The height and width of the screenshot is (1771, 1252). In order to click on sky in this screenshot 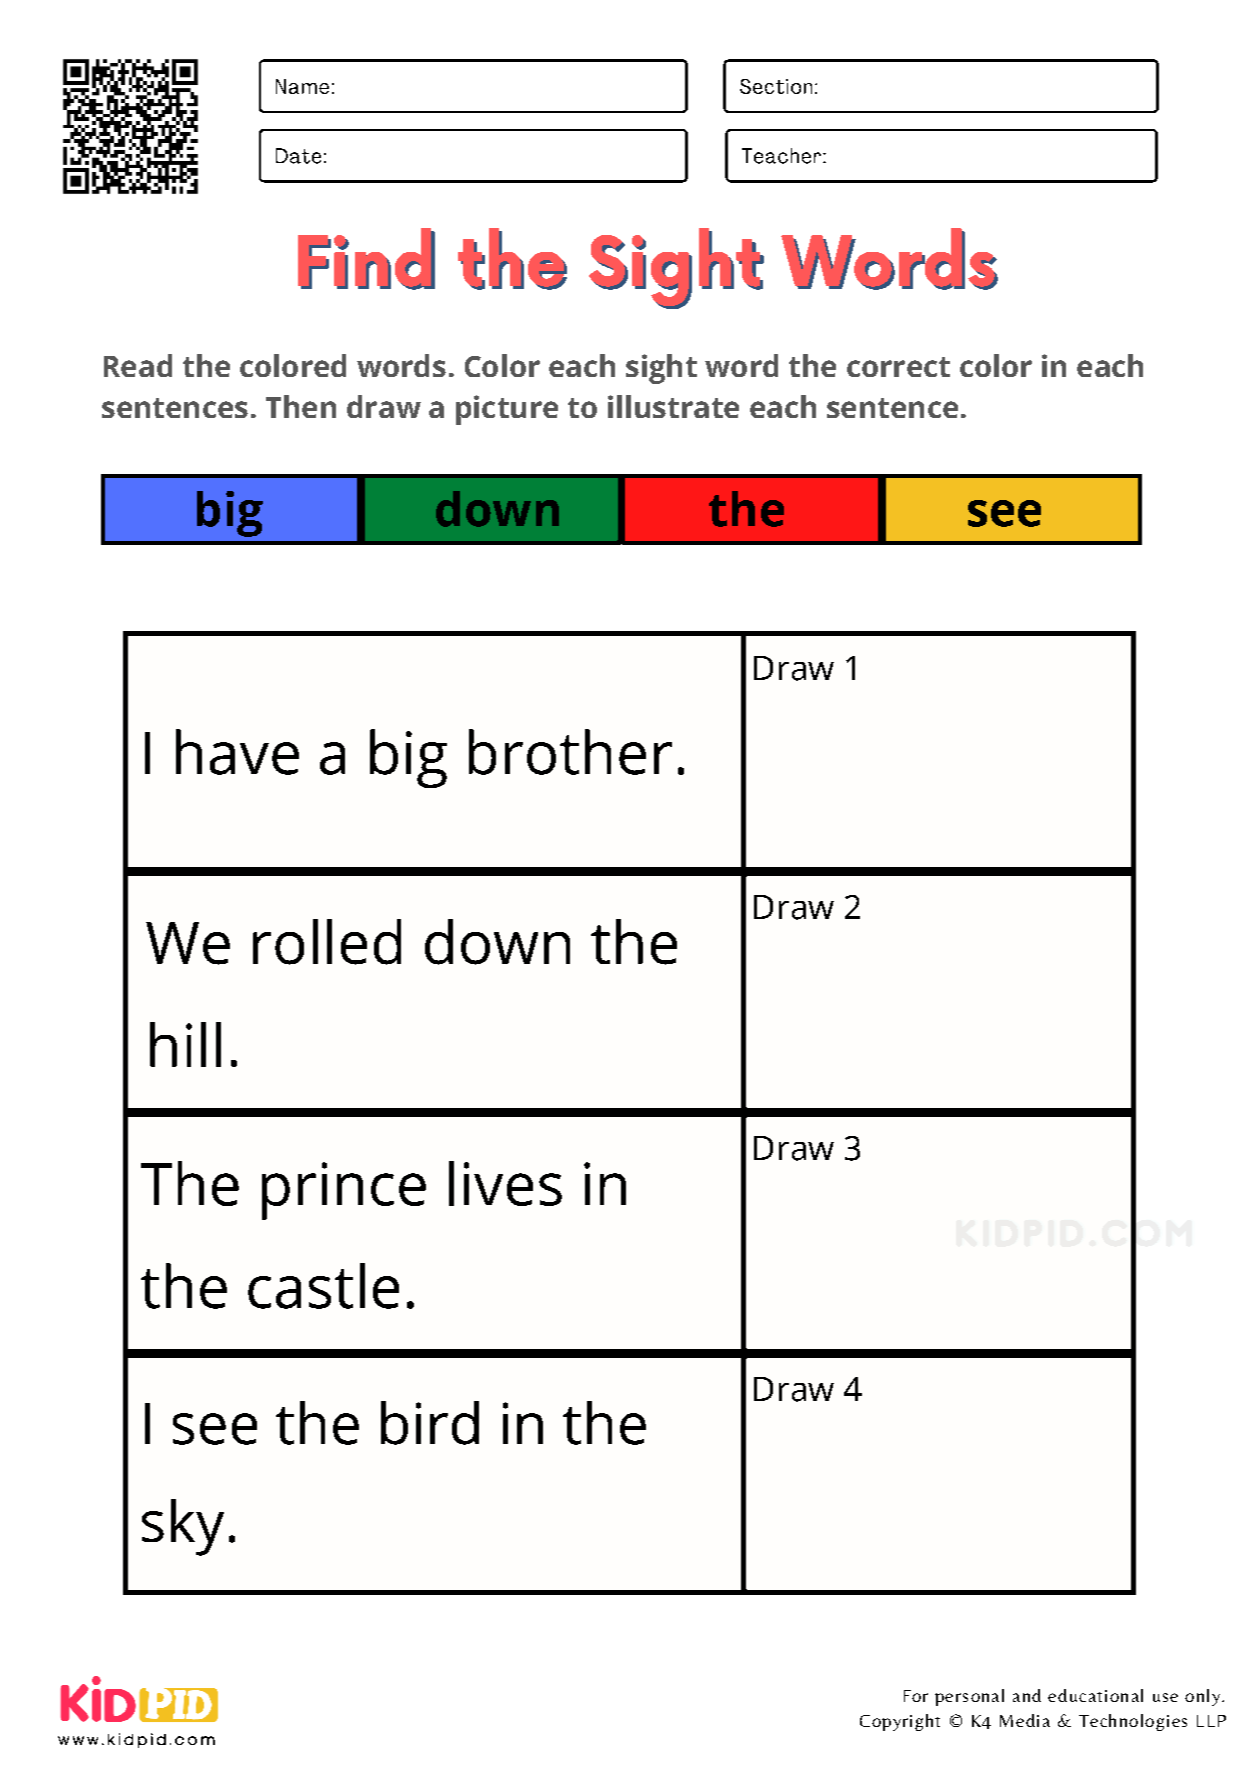, I will do `click(183, 1527)`.
